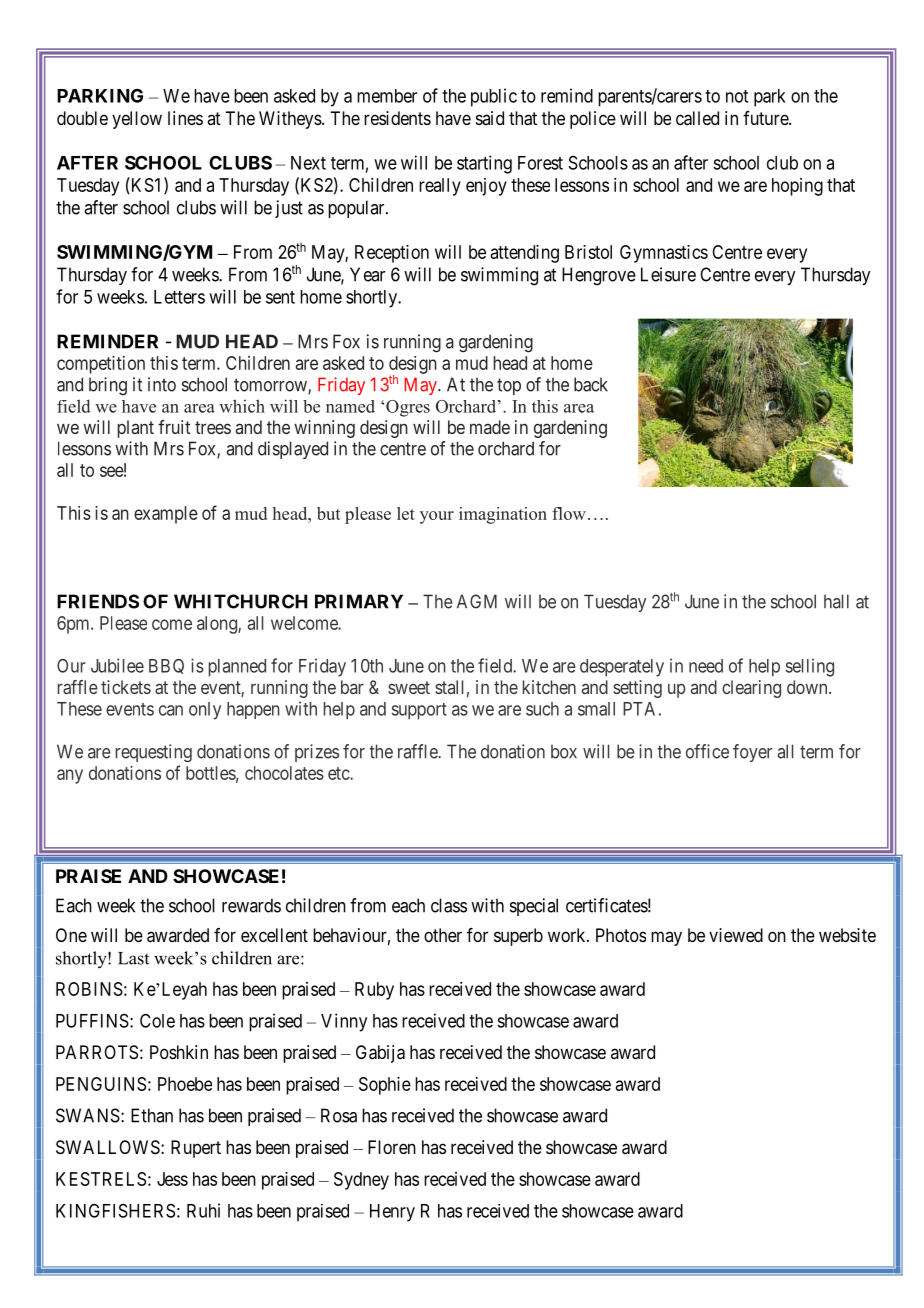 The height and width of the image is (1308, 924). I want to click on said, so click(490, 118).
